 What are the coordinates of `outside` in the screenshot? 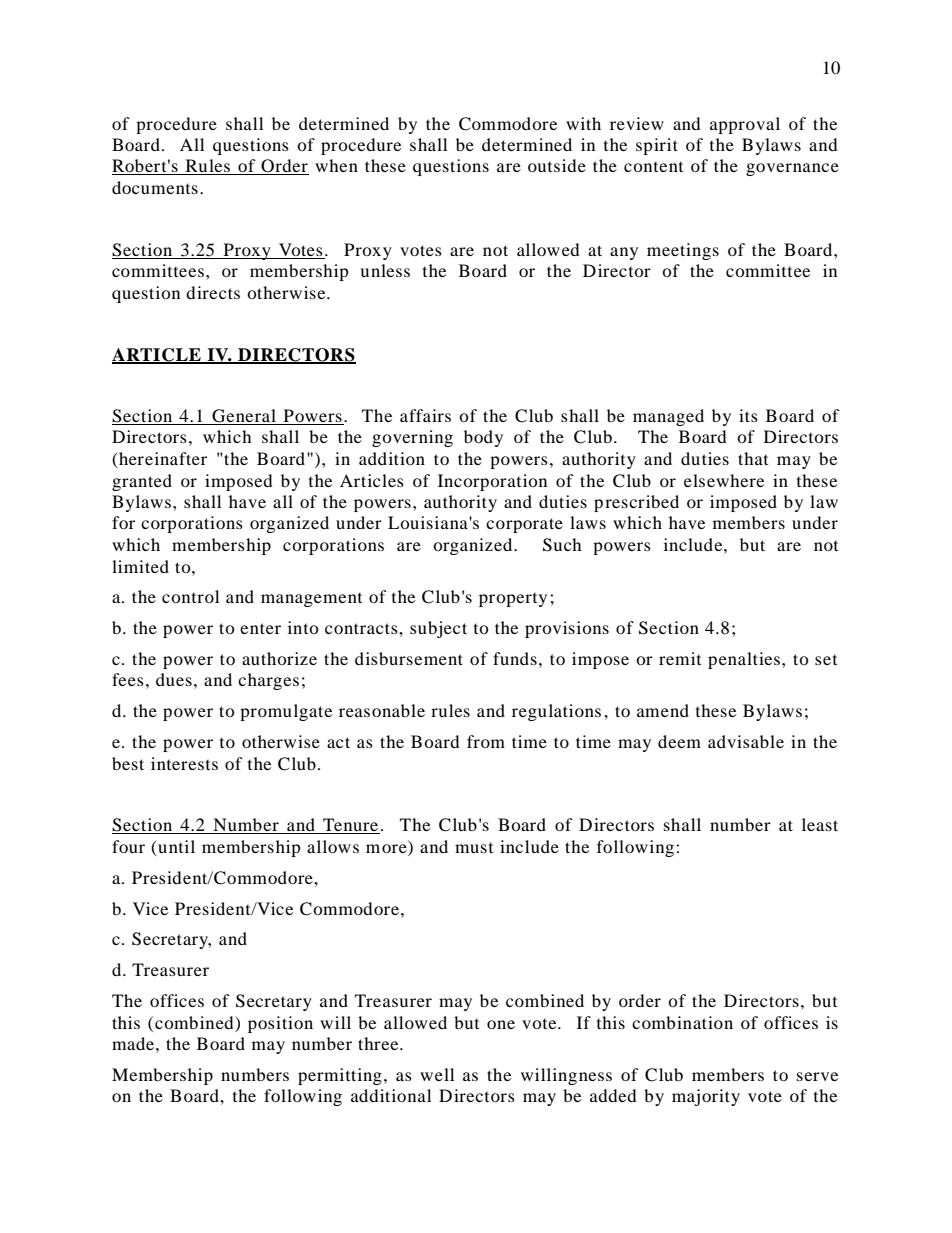 It's located at (557, 165).
